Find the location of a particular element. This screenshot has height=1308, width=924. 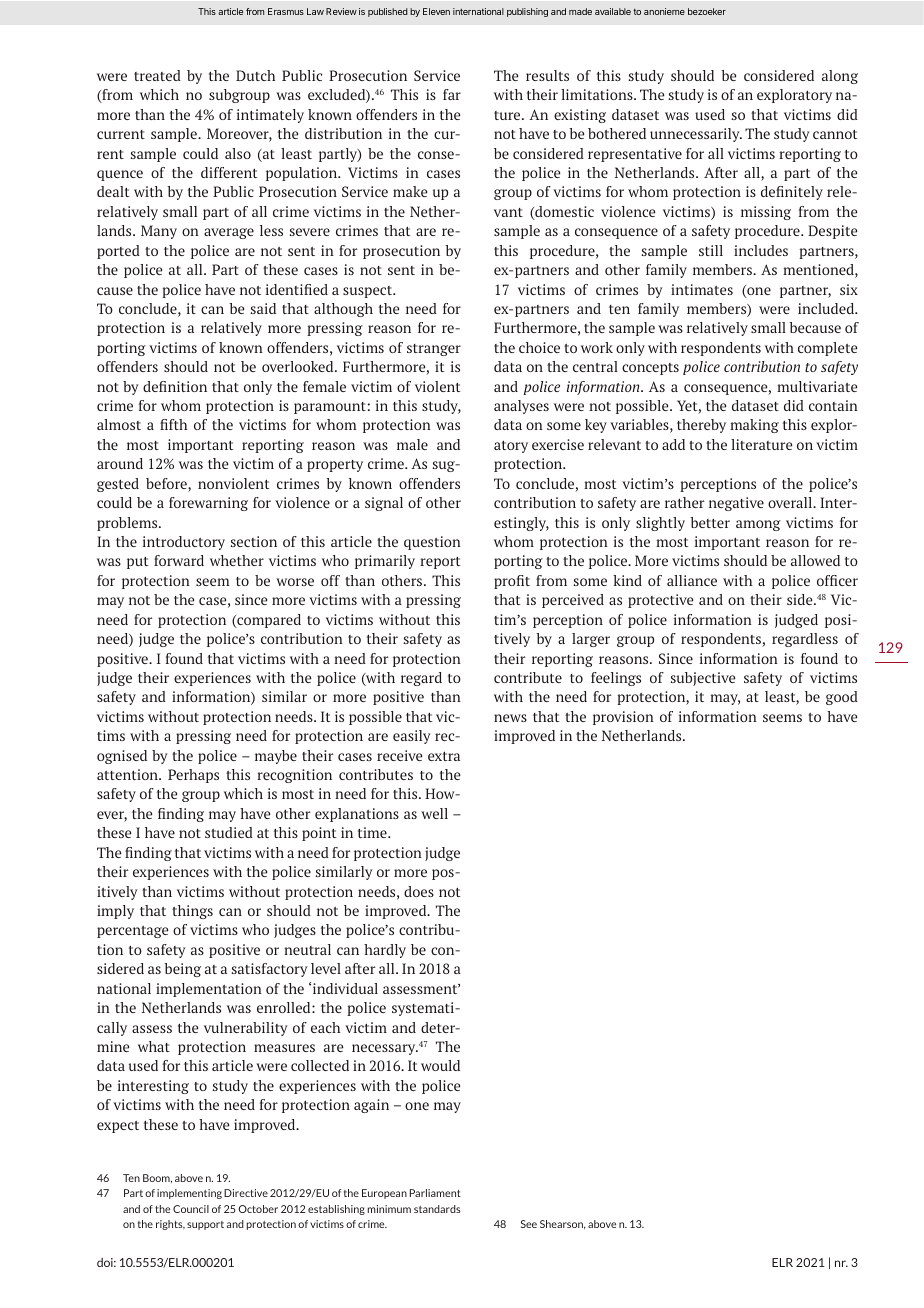

alliance is located at coordinates (692, 580).
